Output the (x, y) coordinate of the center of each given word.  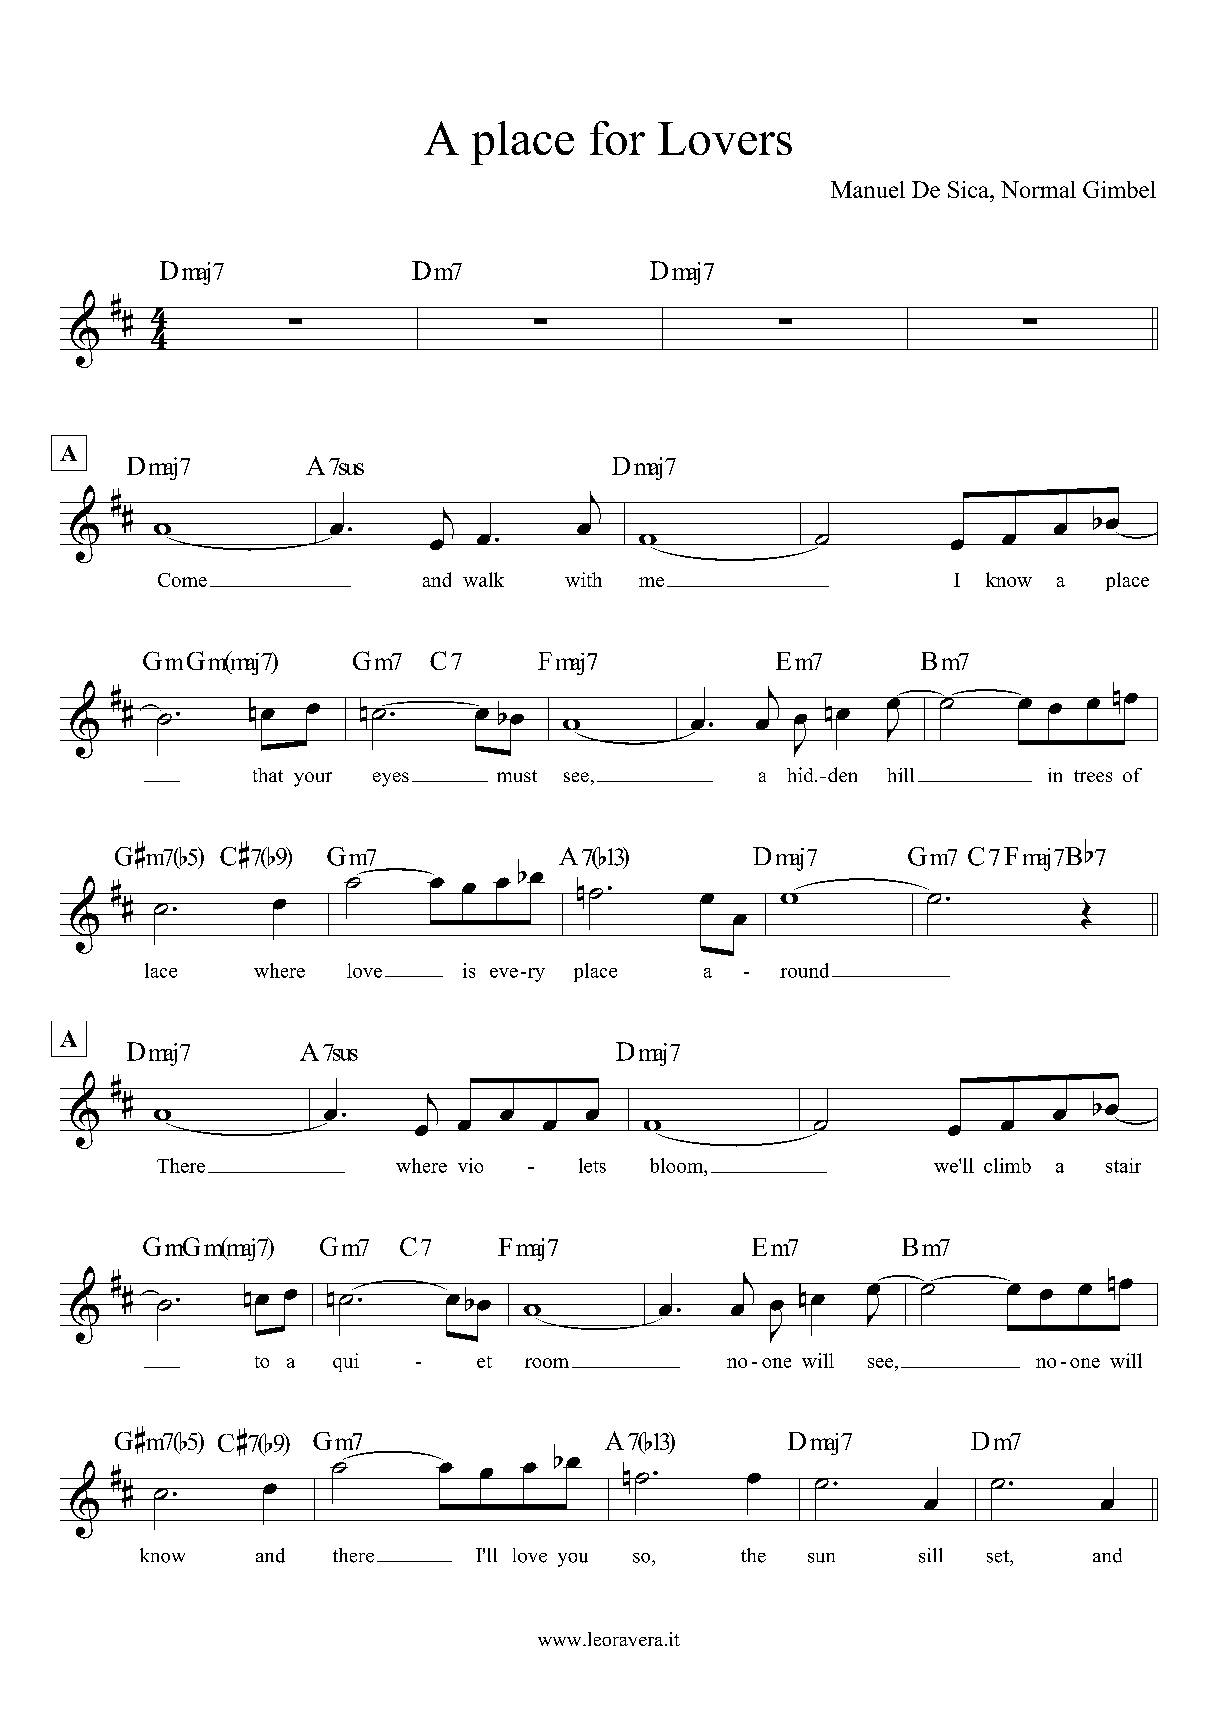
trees (1093, 776)
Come (182, 580)
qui (346, 1362)
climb (1007, 1165)
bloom (678, 1165)
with (583, 579)
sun (821, 1558)
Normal (1038, 189)
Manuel (868, 189)
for (617, 138)
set (999, 1556)
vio (470, 1165)
